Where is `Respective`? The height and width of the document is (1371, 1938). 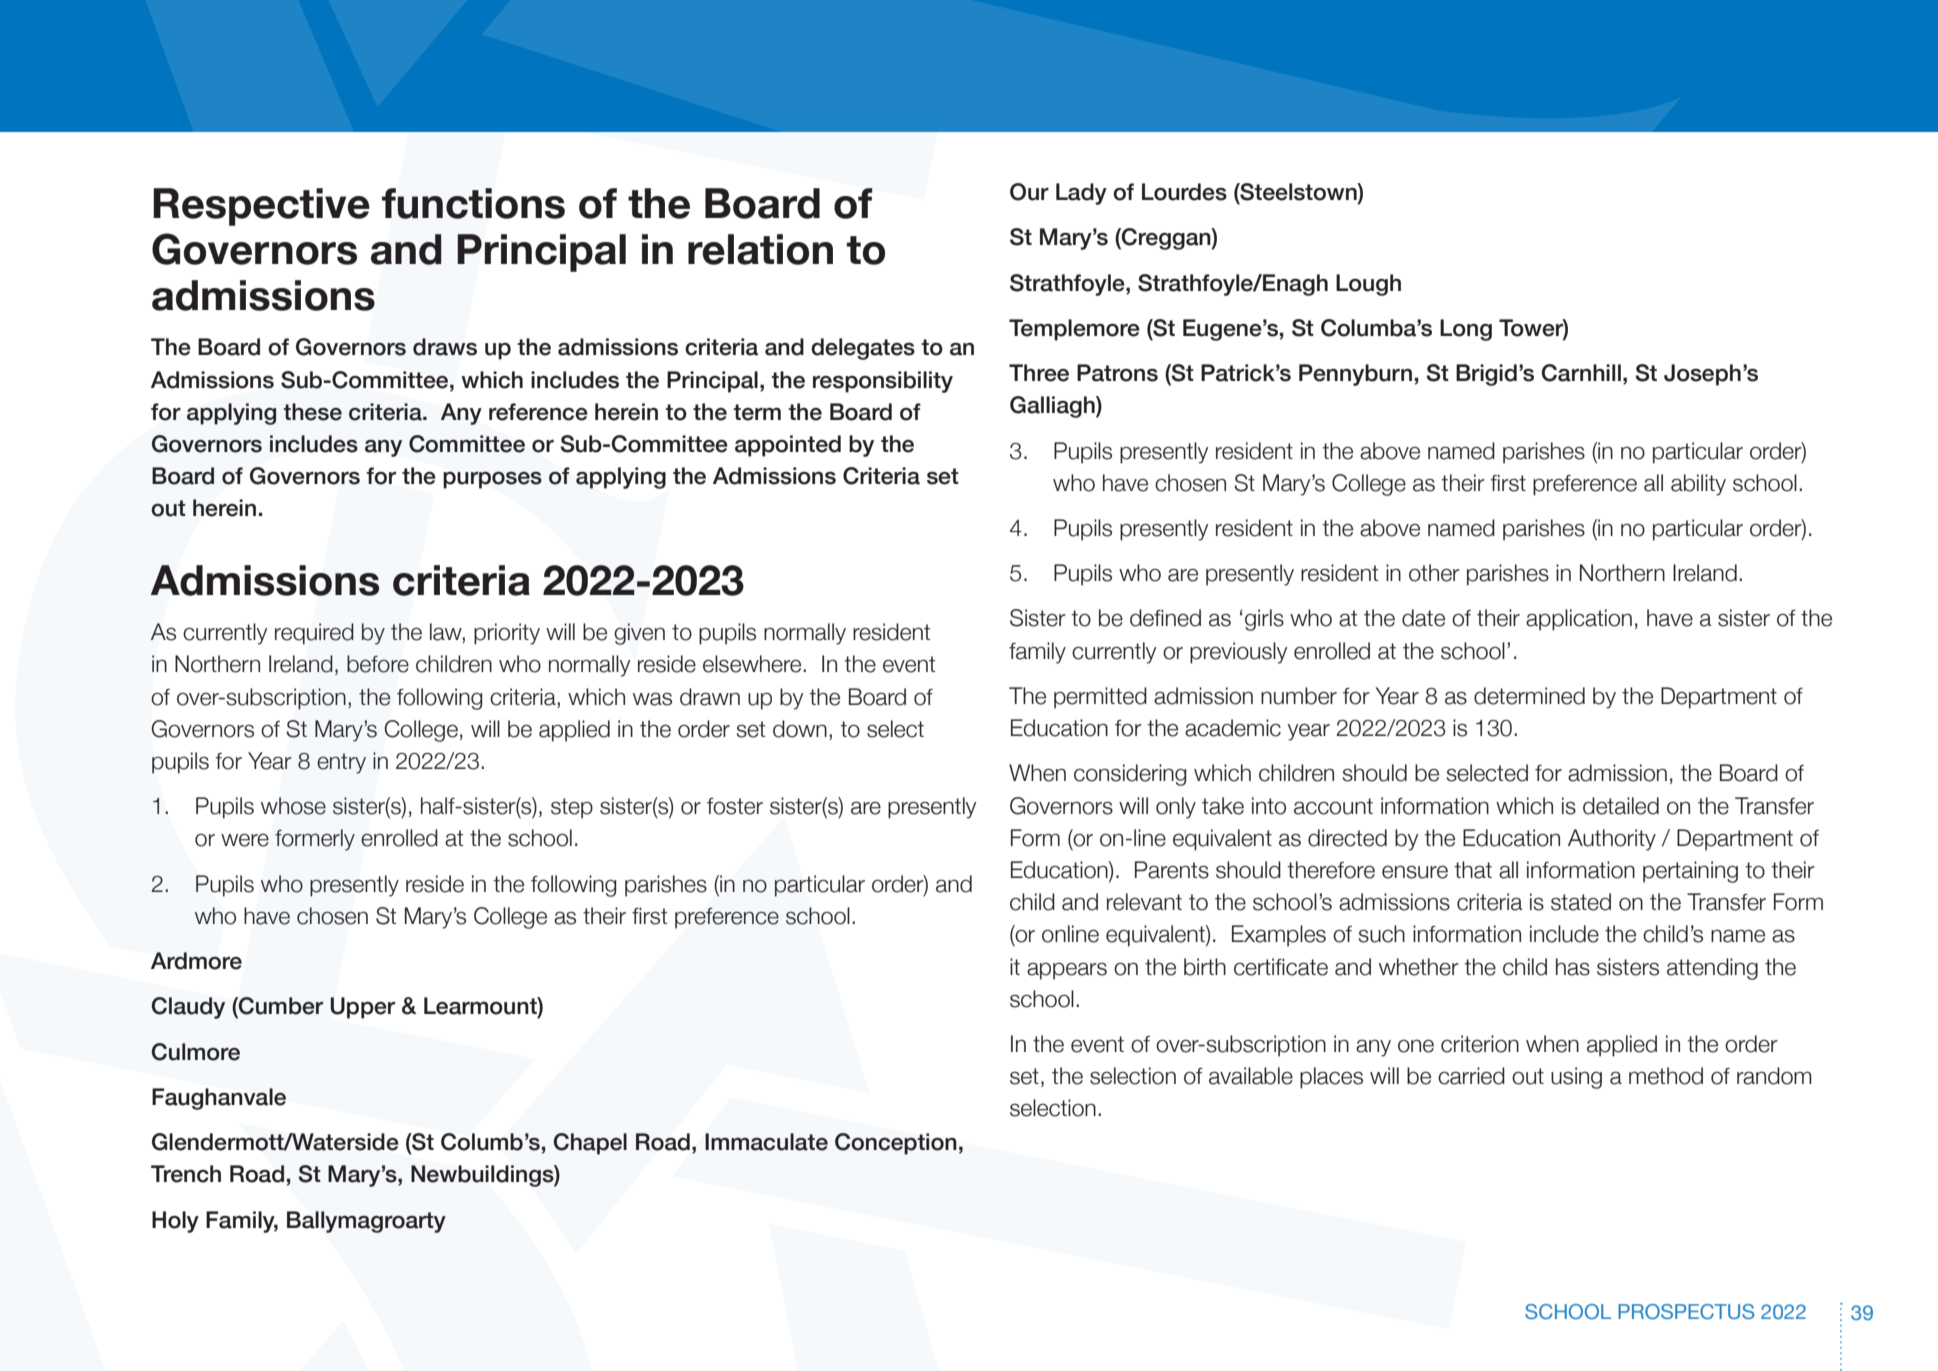
Respective is located at coordinates (261, 207).
